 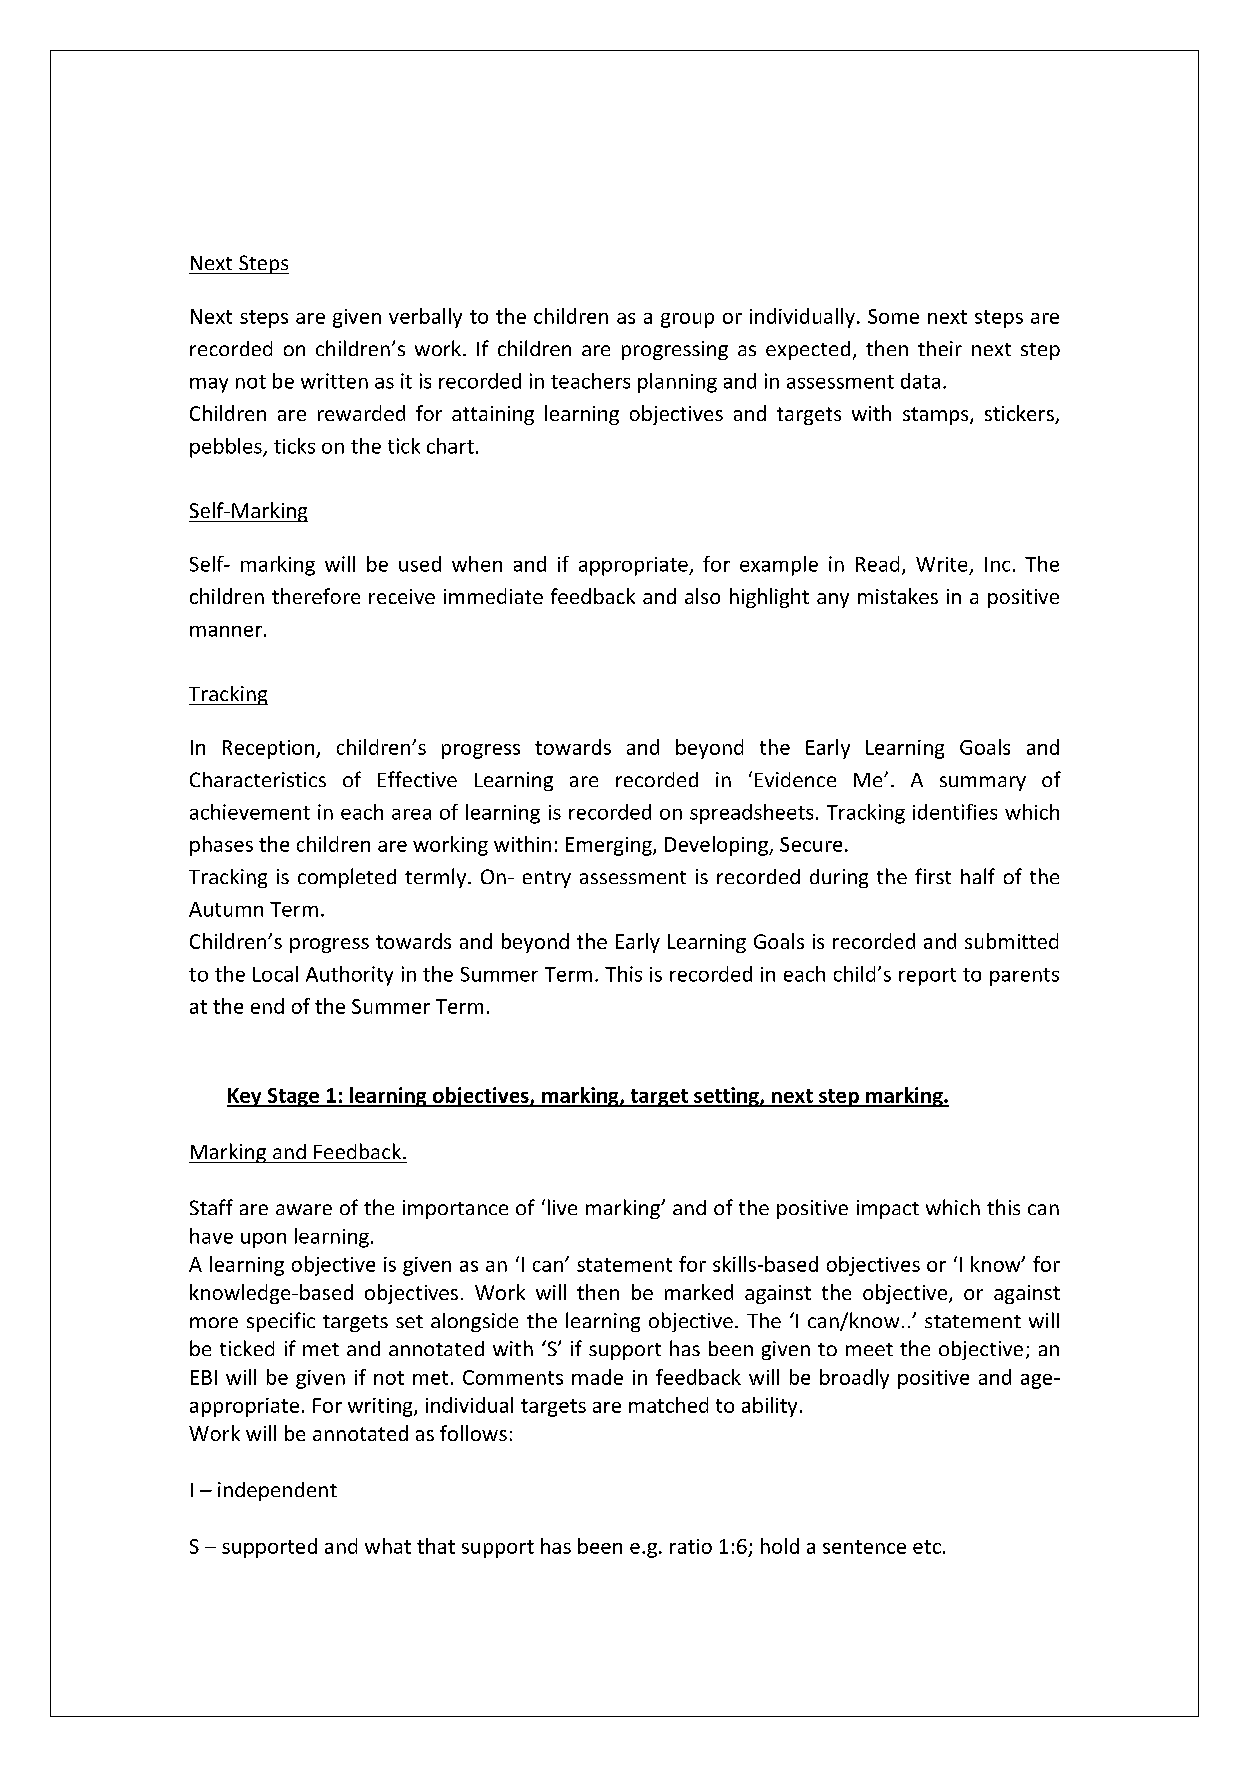 What do you see at coordinates (562, 1207) in the document?
I see `live` at bounding box center [562, 1207].
